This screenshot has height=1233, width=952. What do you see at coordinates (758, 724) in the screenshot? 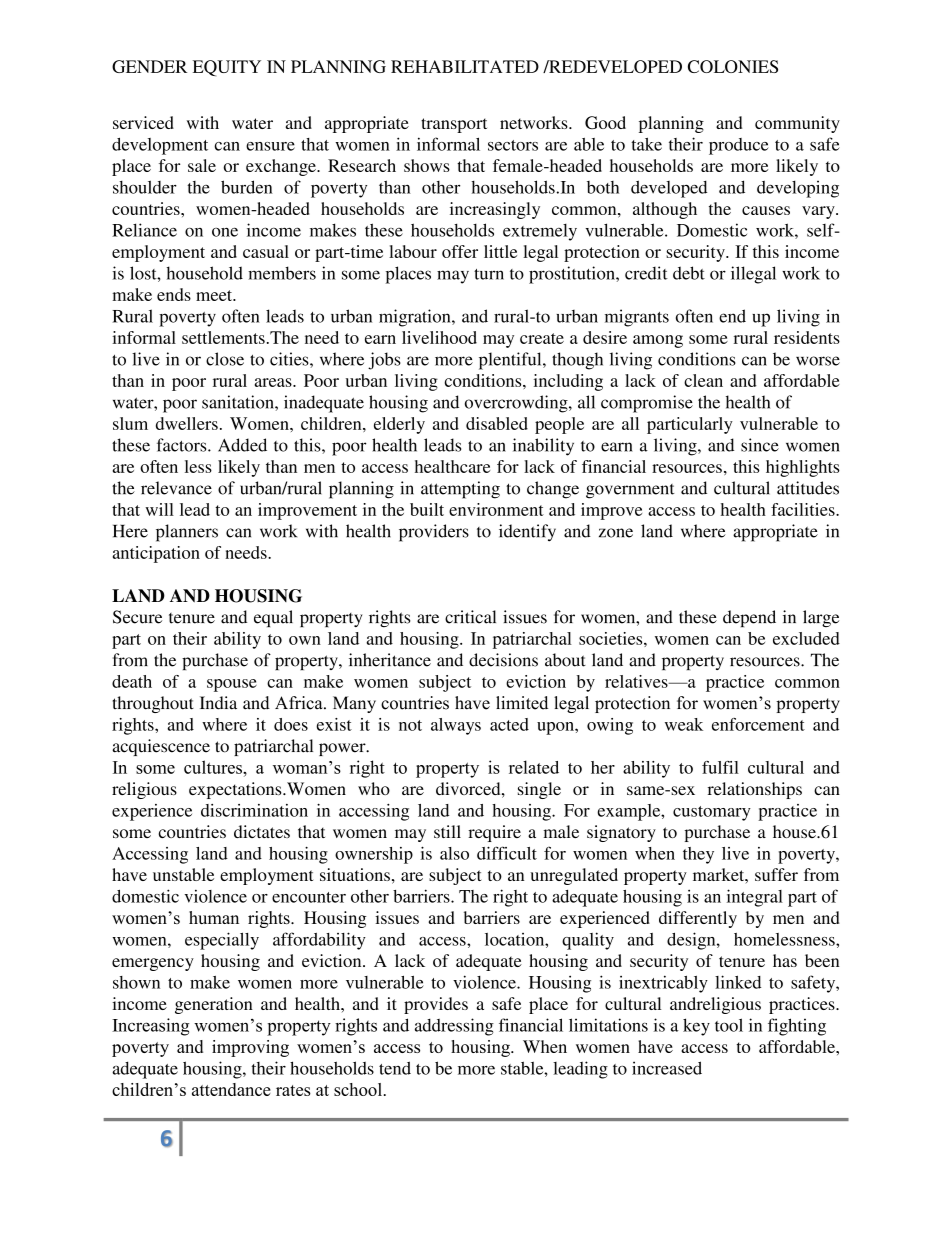
I see `enforcement` at bounding box center [758, 724].
